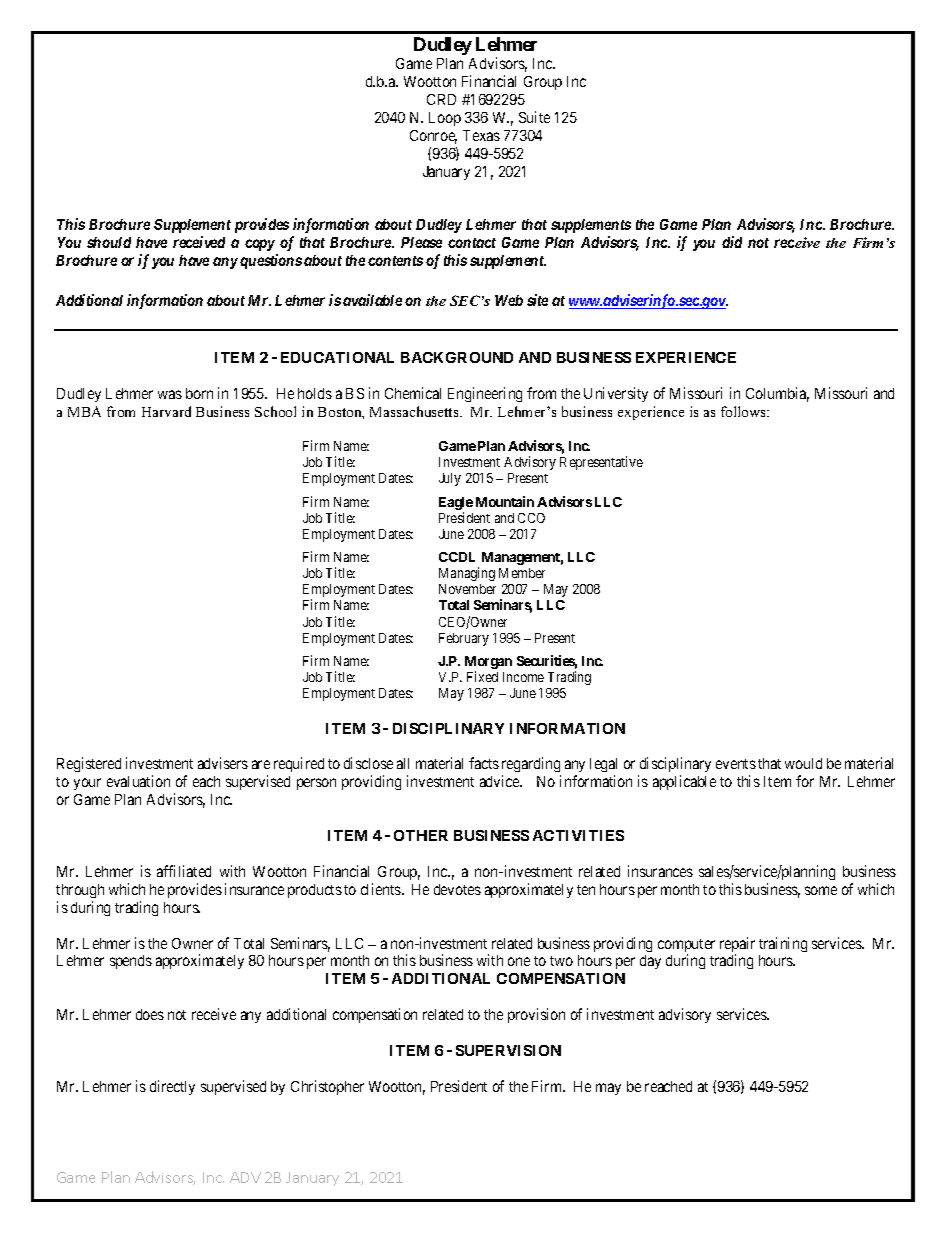 Image resolution: width=952 pixels, height=1233 pixels. Describe the element at coordinates (508, 1050) in the screenshot. I see `SUPERVISION` at that location.
